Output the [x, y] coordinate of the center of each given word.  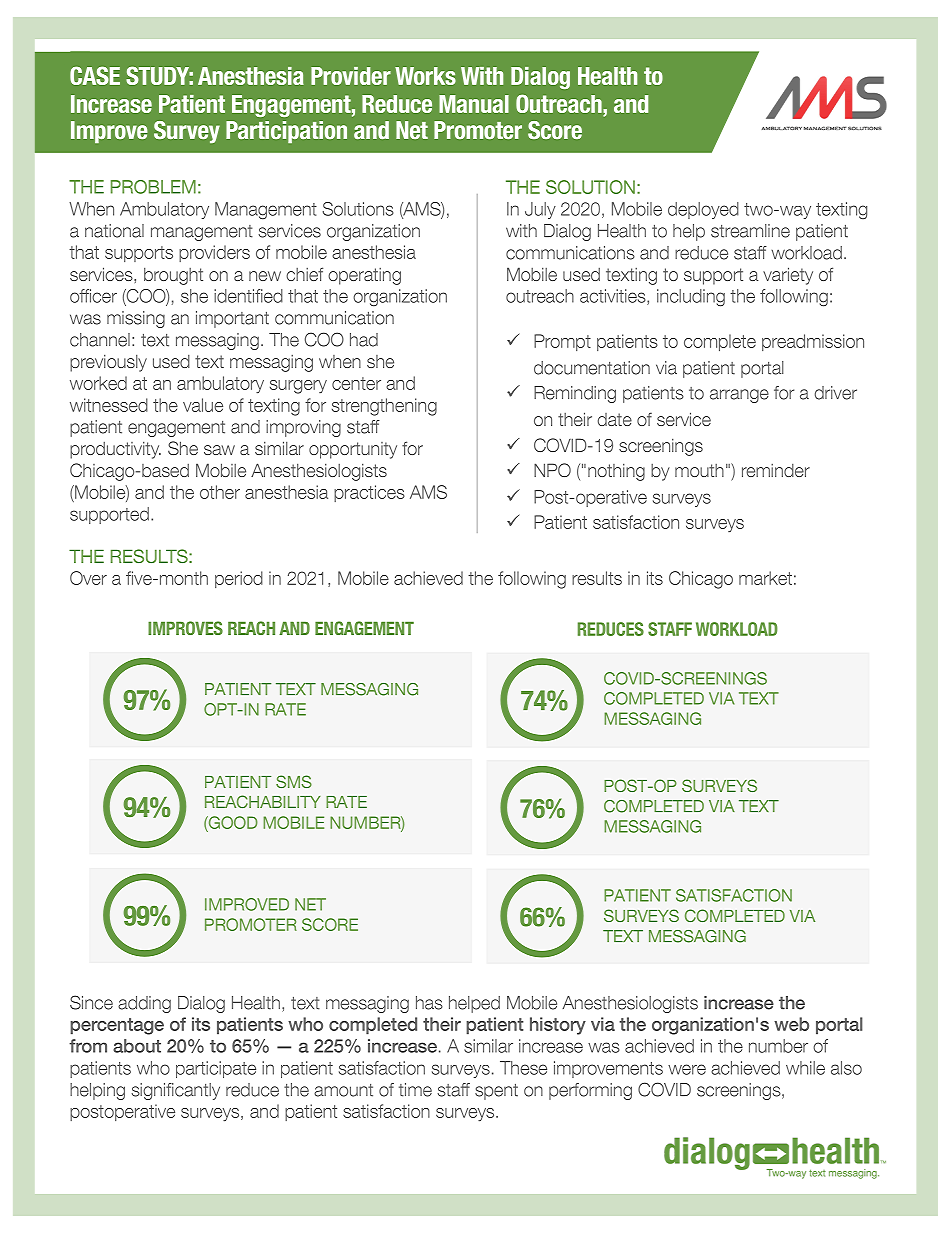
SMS [294, 781]
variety [788, 276]
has [429, 1003]
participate [216, 1069]
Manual [474, 104]
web [791, 1024]
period [239, 579]
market [765, 578]
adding [144, 1004]
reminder [776, 470]
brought [173, 276]
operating [364, 276]
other [220, 492]
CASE [95, 75]
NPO [552, 470]
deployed [703, 210]
